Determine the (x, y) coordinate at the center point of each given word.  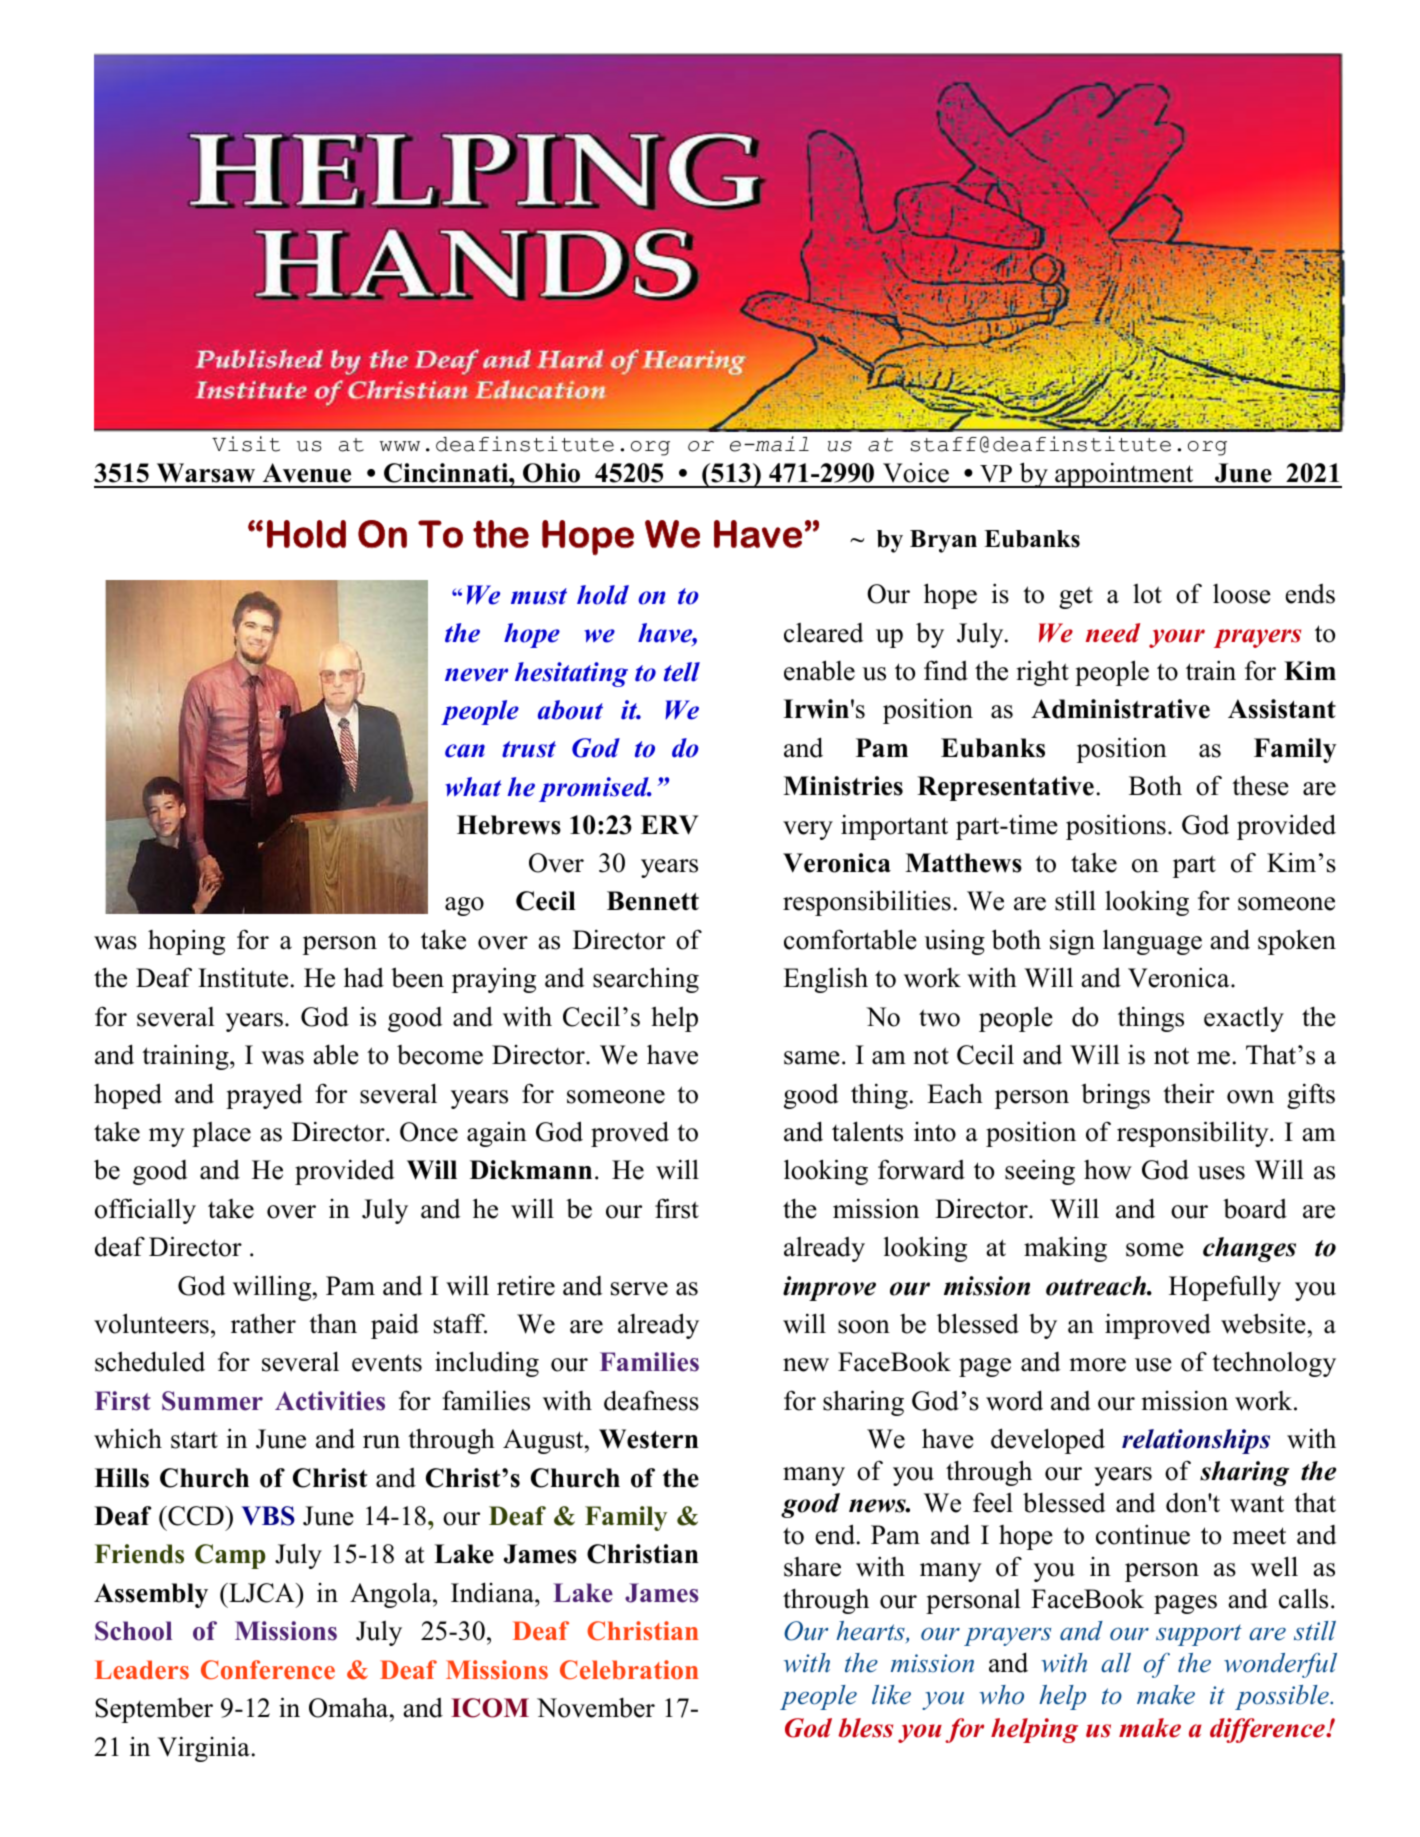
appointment (1124, 475)
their (1188, 1093)
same (812, 1058)
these (1260, 786)
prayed (264, 1096)
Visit (246, 444)
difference (1268, 1730)
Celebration (629, 1670)
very (808, 830)
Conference (268, 1670)
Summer (212, 1401)
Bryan (943, 541)
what (473, 787)
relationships (1196, 1441)
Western (649, 1439)
